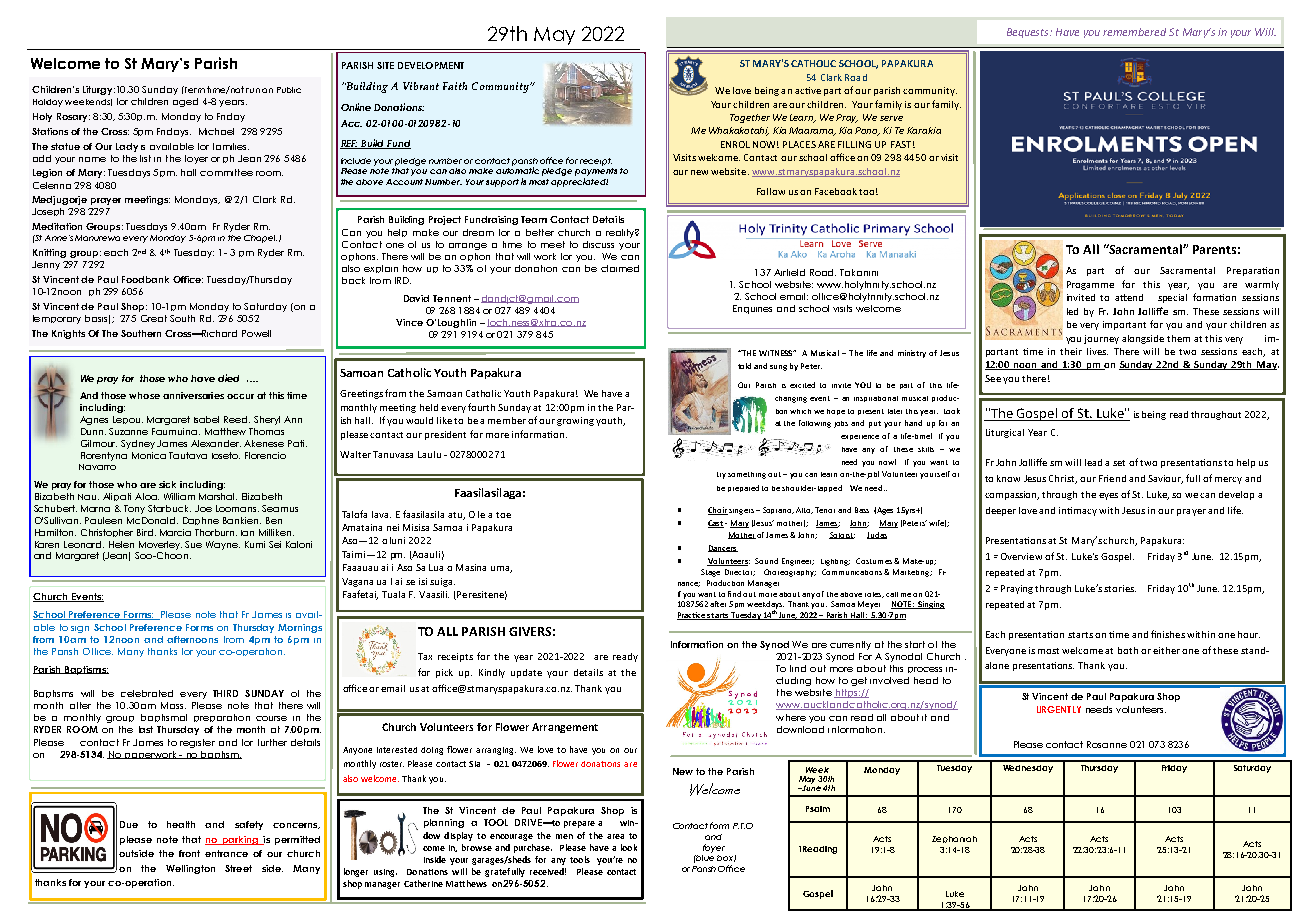 The width and height of the screenshot is (1308, 924). Describe the element at coordinates (615, 836) in the screenshot. I see `area` at that location.
